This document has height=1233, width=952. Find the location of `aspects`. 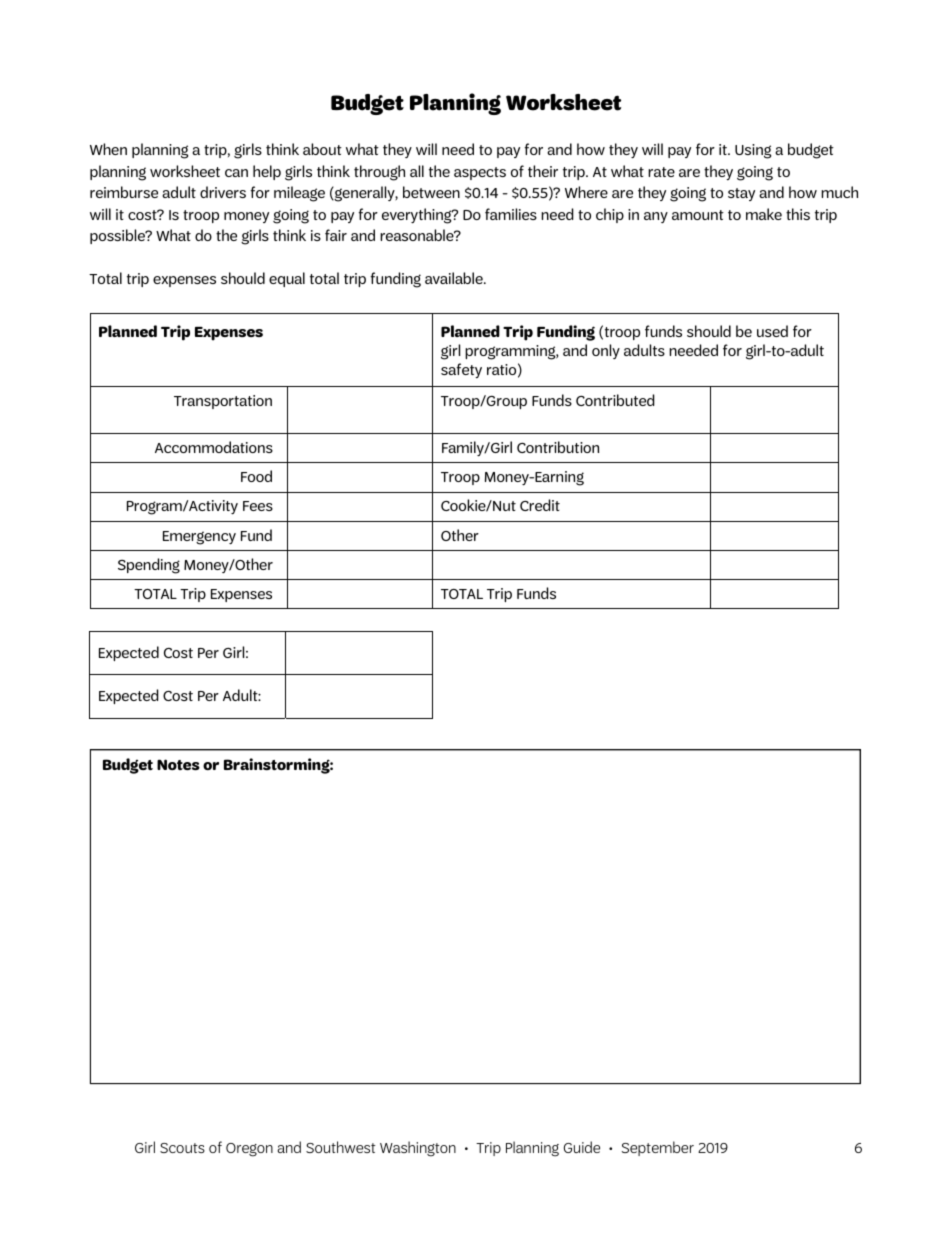

aspects is located at coordinates (480, 173).
